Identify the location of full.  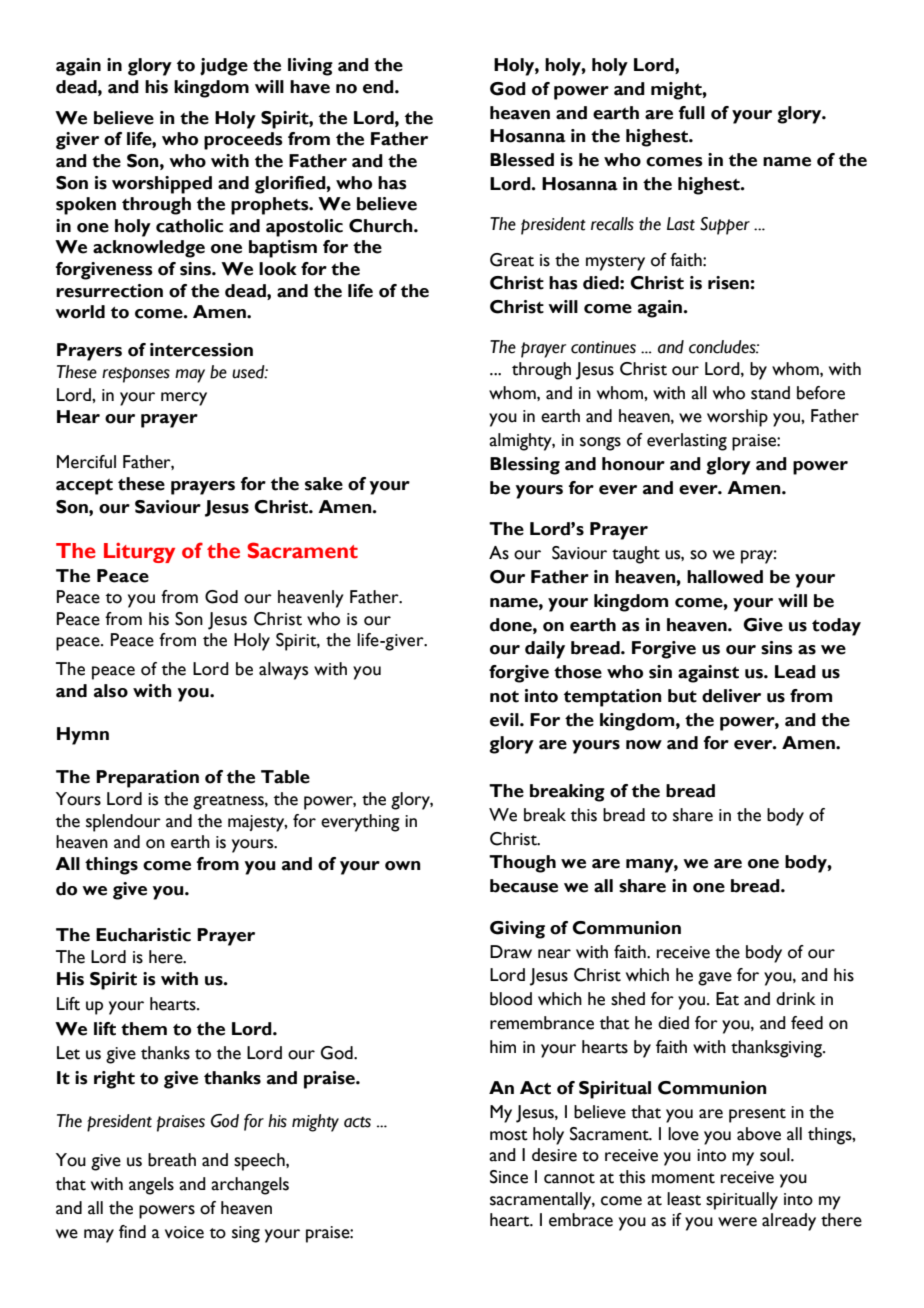
(692, 113).
